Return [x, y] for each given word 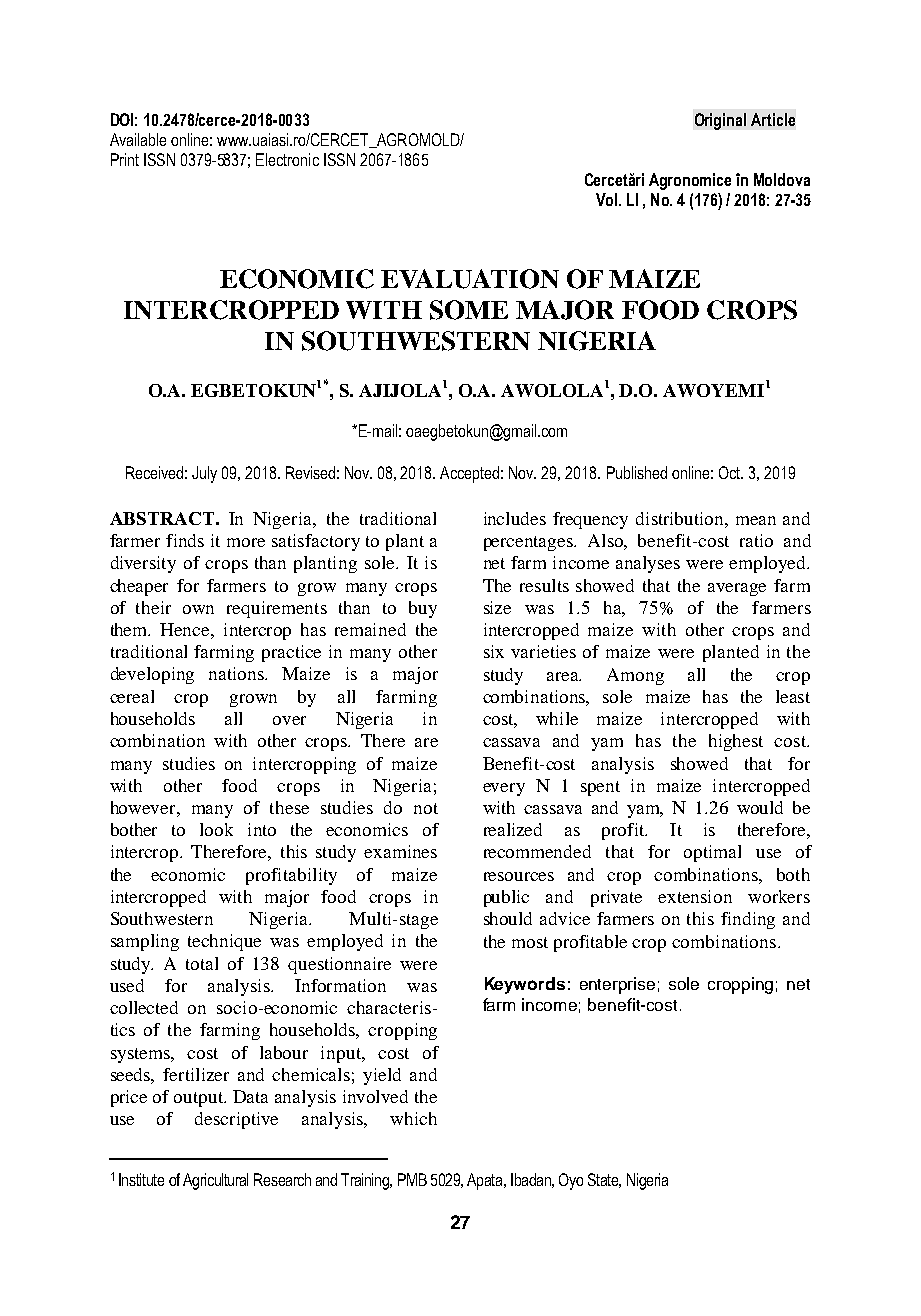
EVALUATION [470, 279]
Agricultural [215, 1181]
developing [152, 675]
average [737, 589]
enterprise [617, 985]
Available [138, 139]
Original [720, 121]
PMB [412, 1179]
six [494, 651]
